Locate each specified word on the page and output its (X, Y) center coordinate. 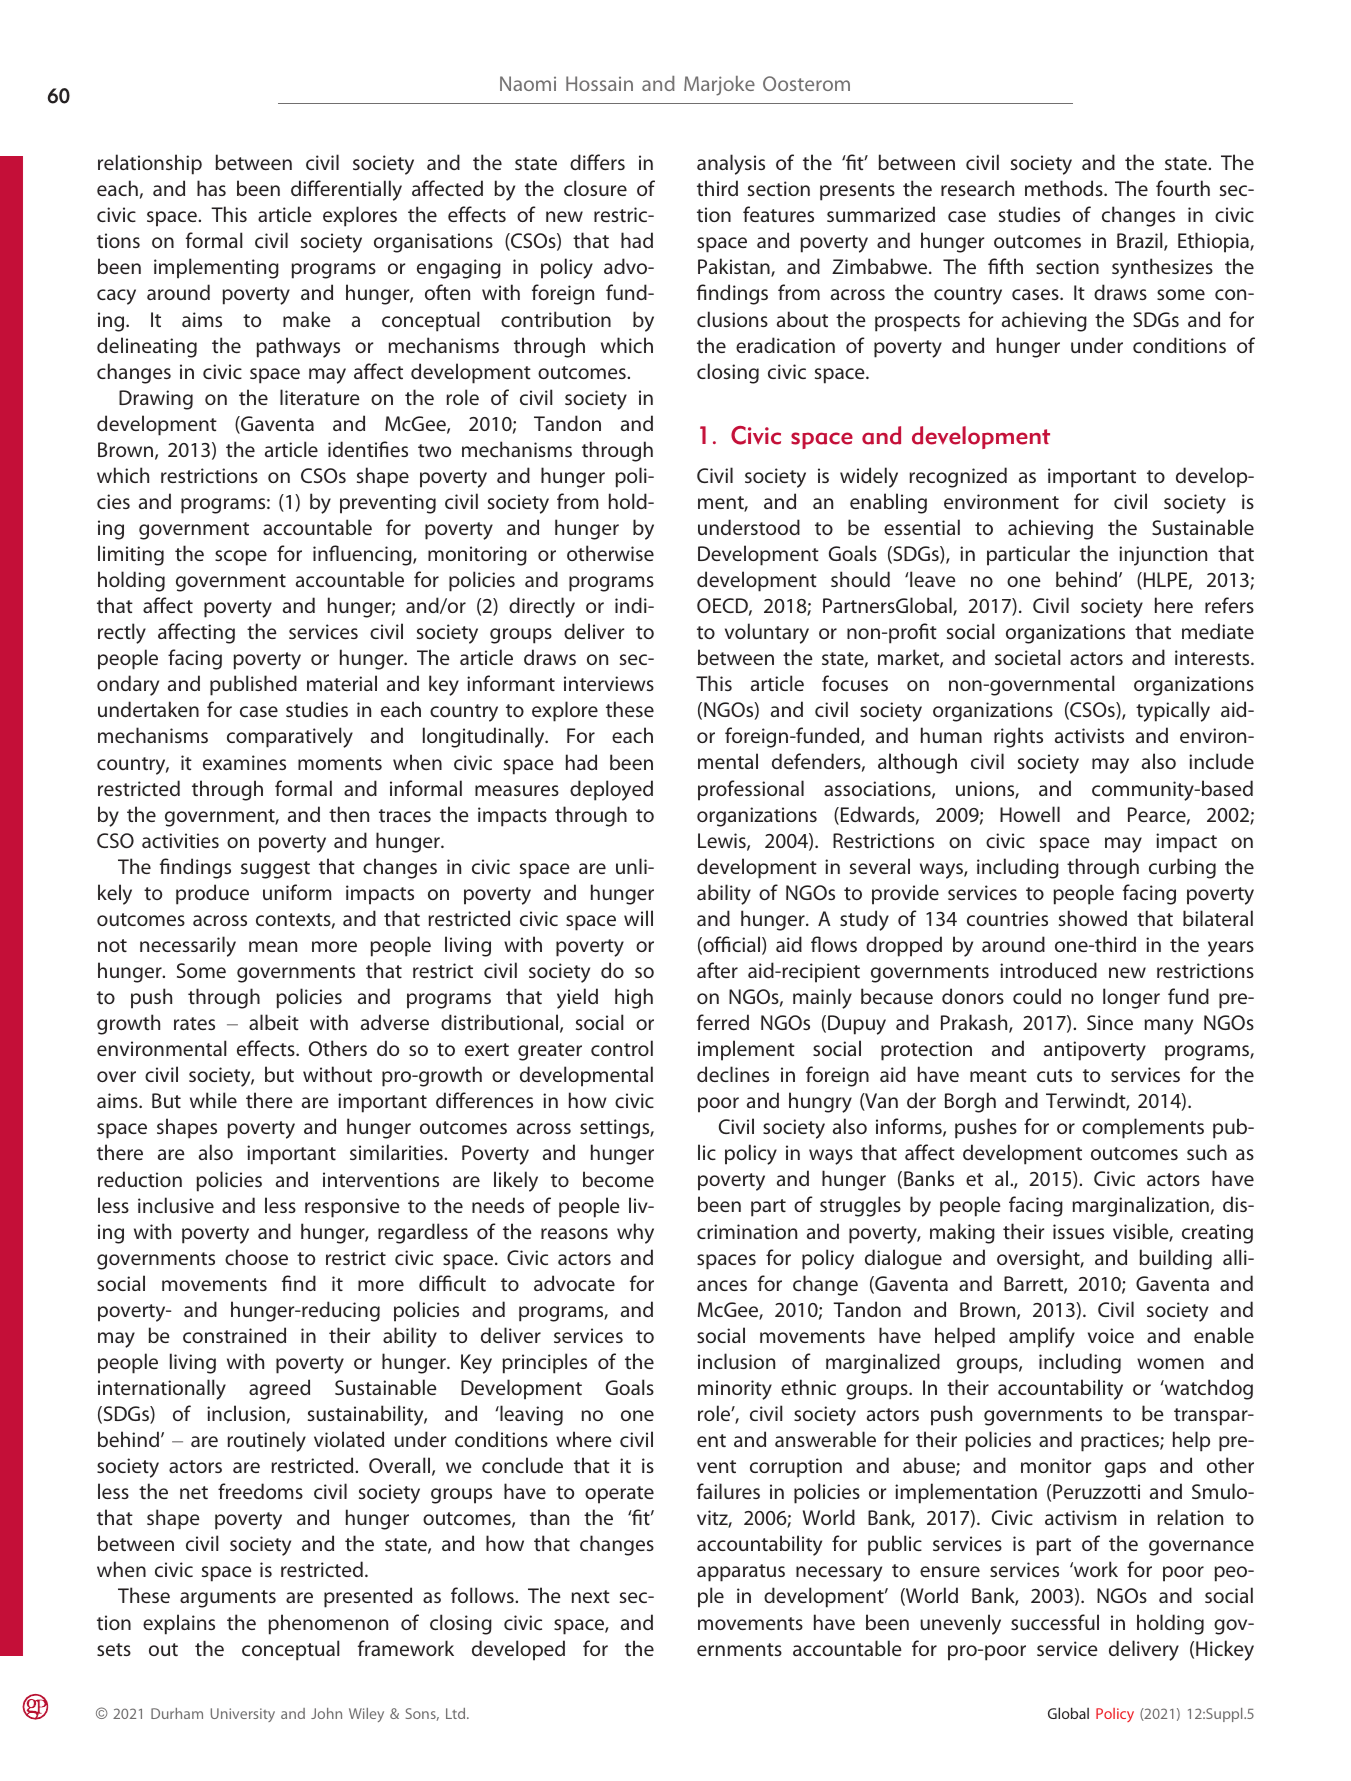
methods (1065, 188)
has (211, 188)
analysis (731, 164)
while (213, 1100)
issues (1078, 1231)
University (243, 1715)
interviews (609, 683)
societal (1027, 657)
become (618, 1179)
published (253, 685)
